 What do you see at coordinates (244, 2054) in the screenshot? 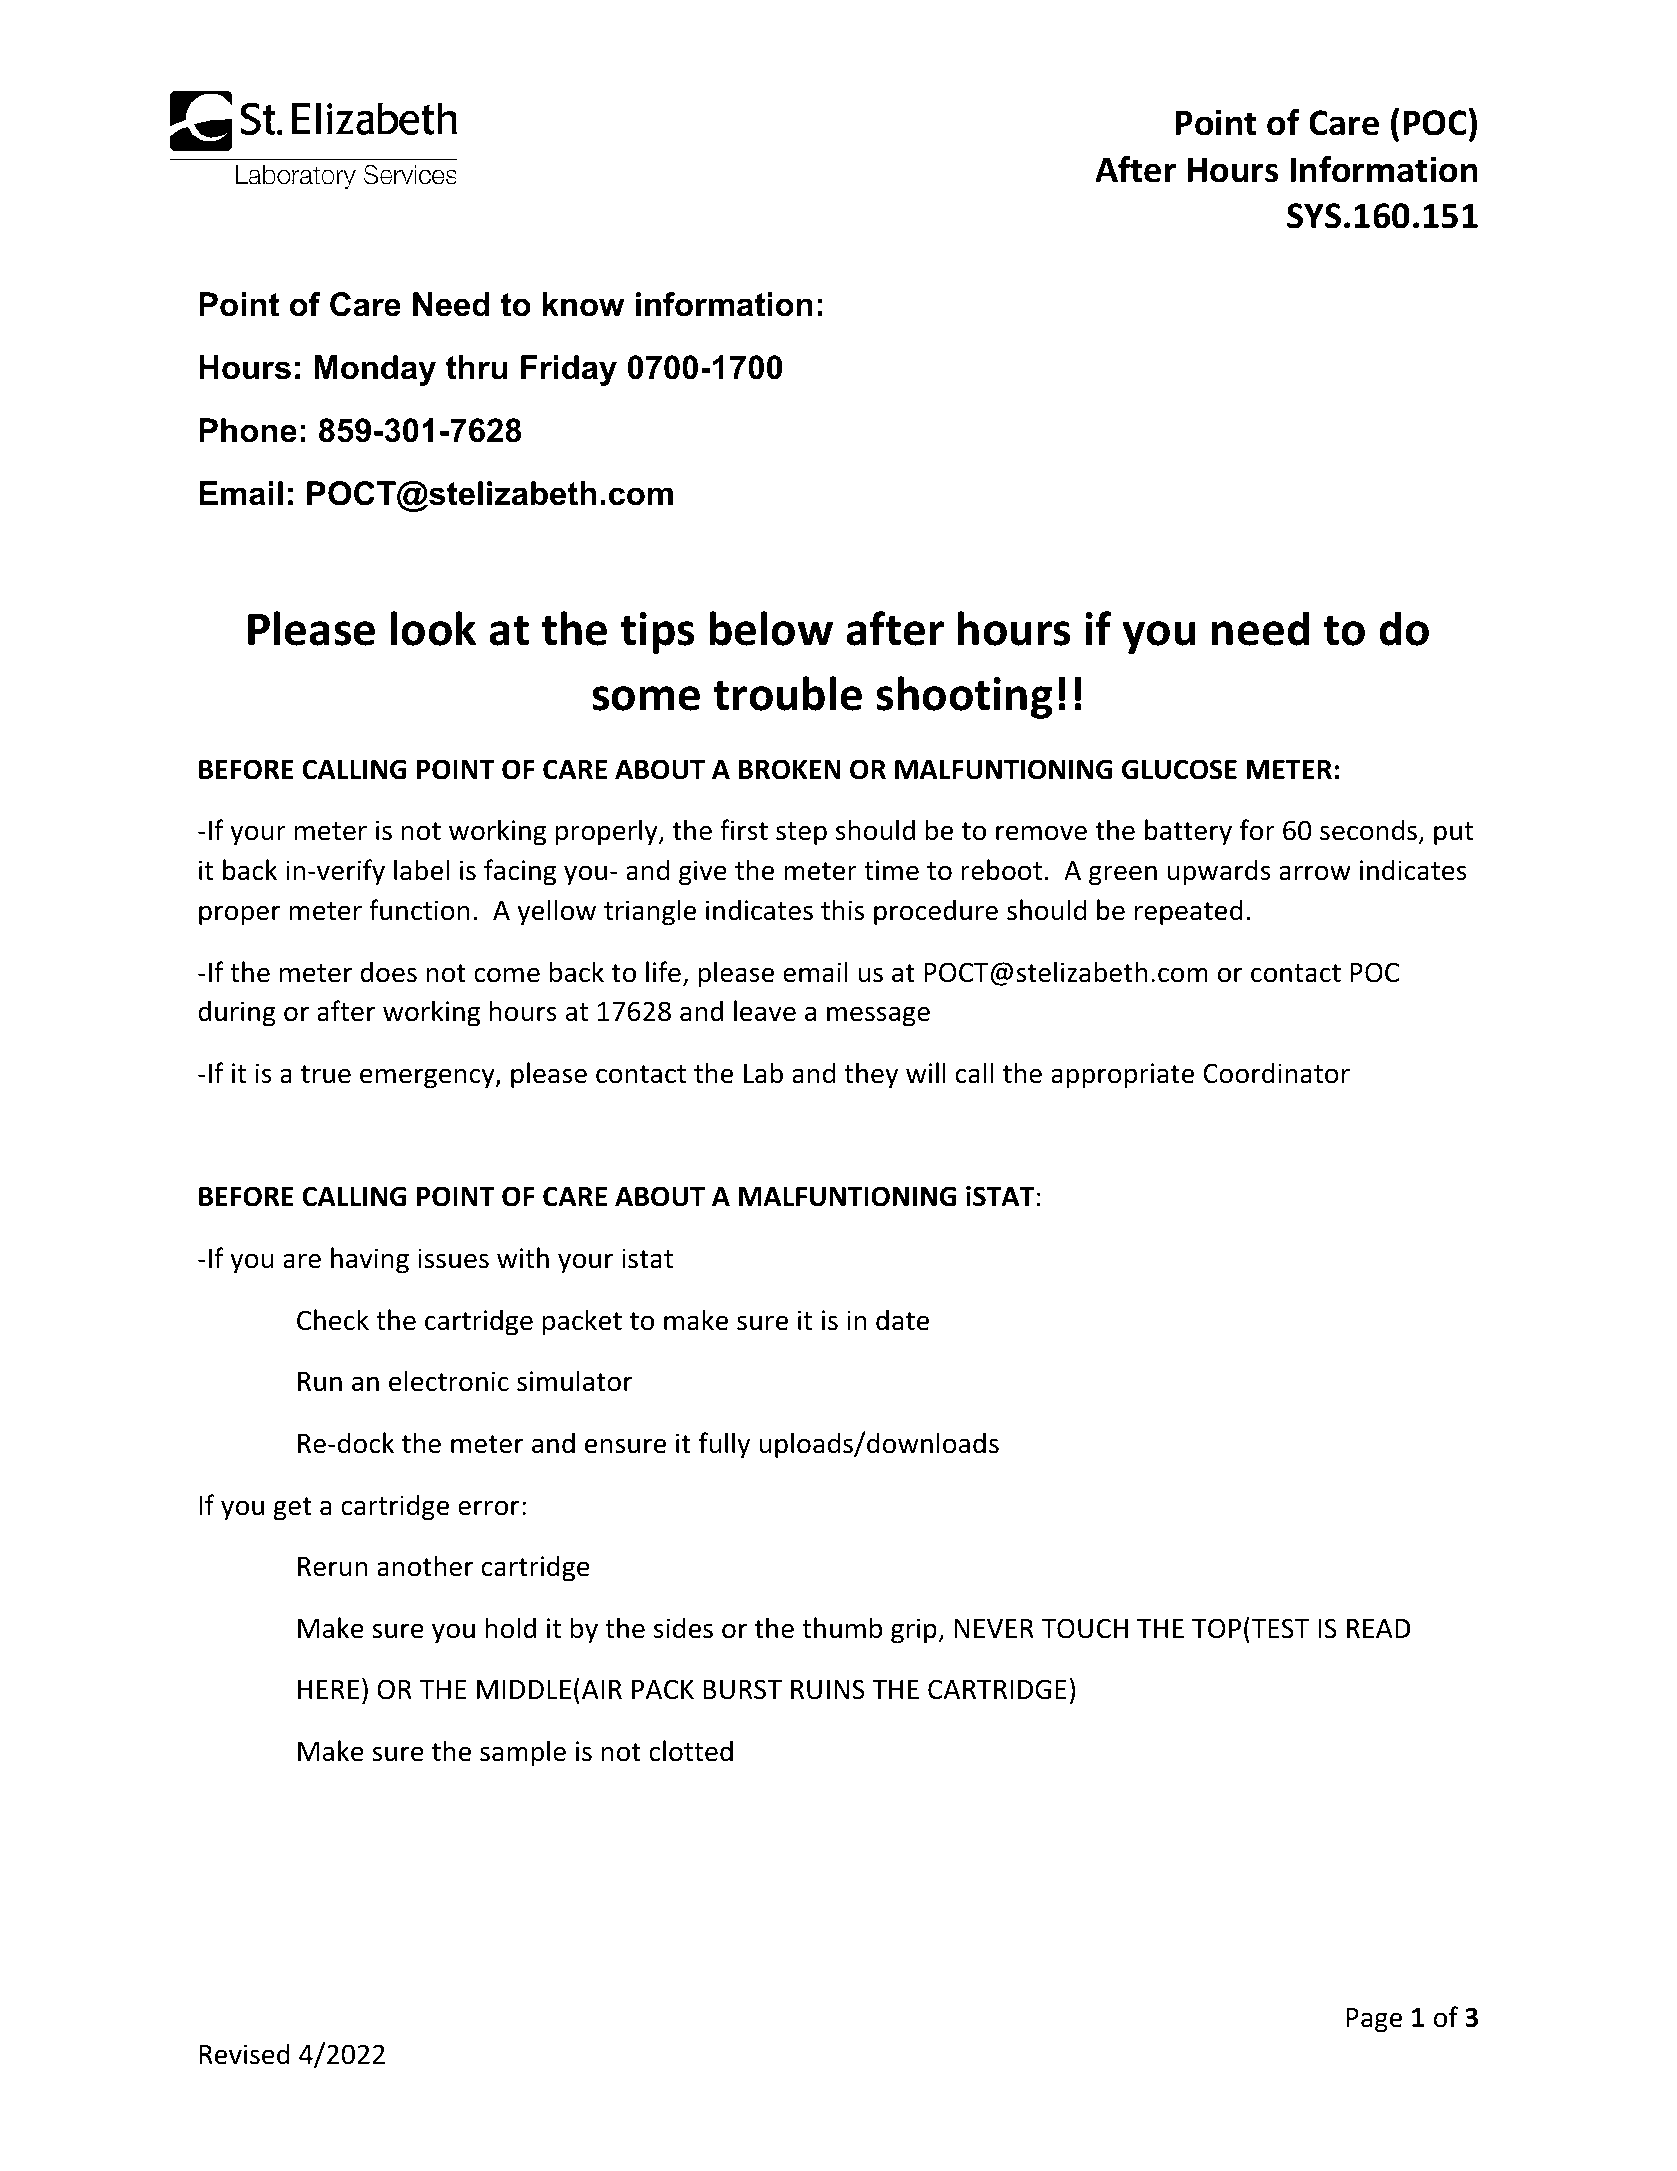
I see `Revised` at bounding box center [244, 2054].
